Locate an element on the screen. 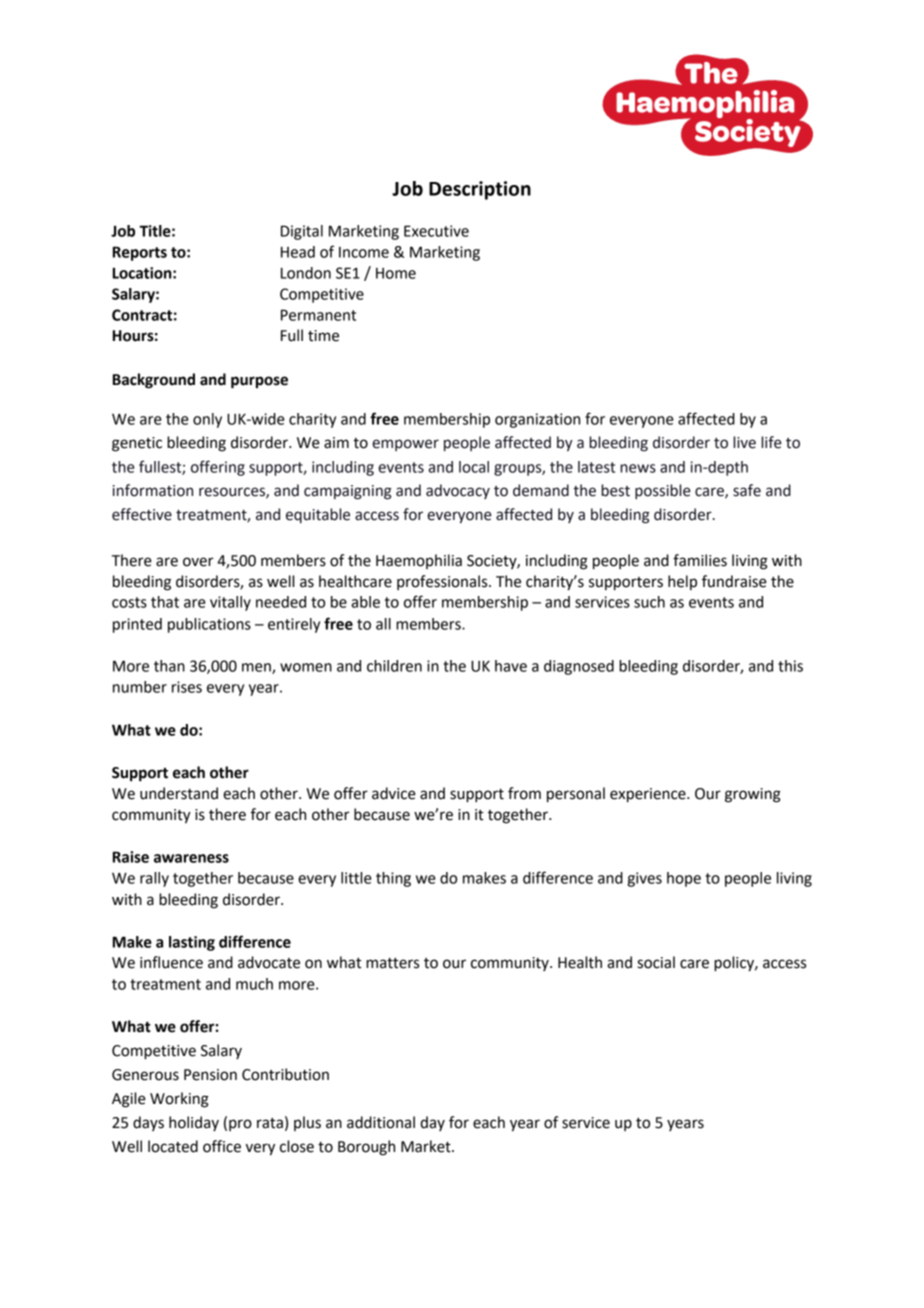  growing is located at coordinates (753, 795).
